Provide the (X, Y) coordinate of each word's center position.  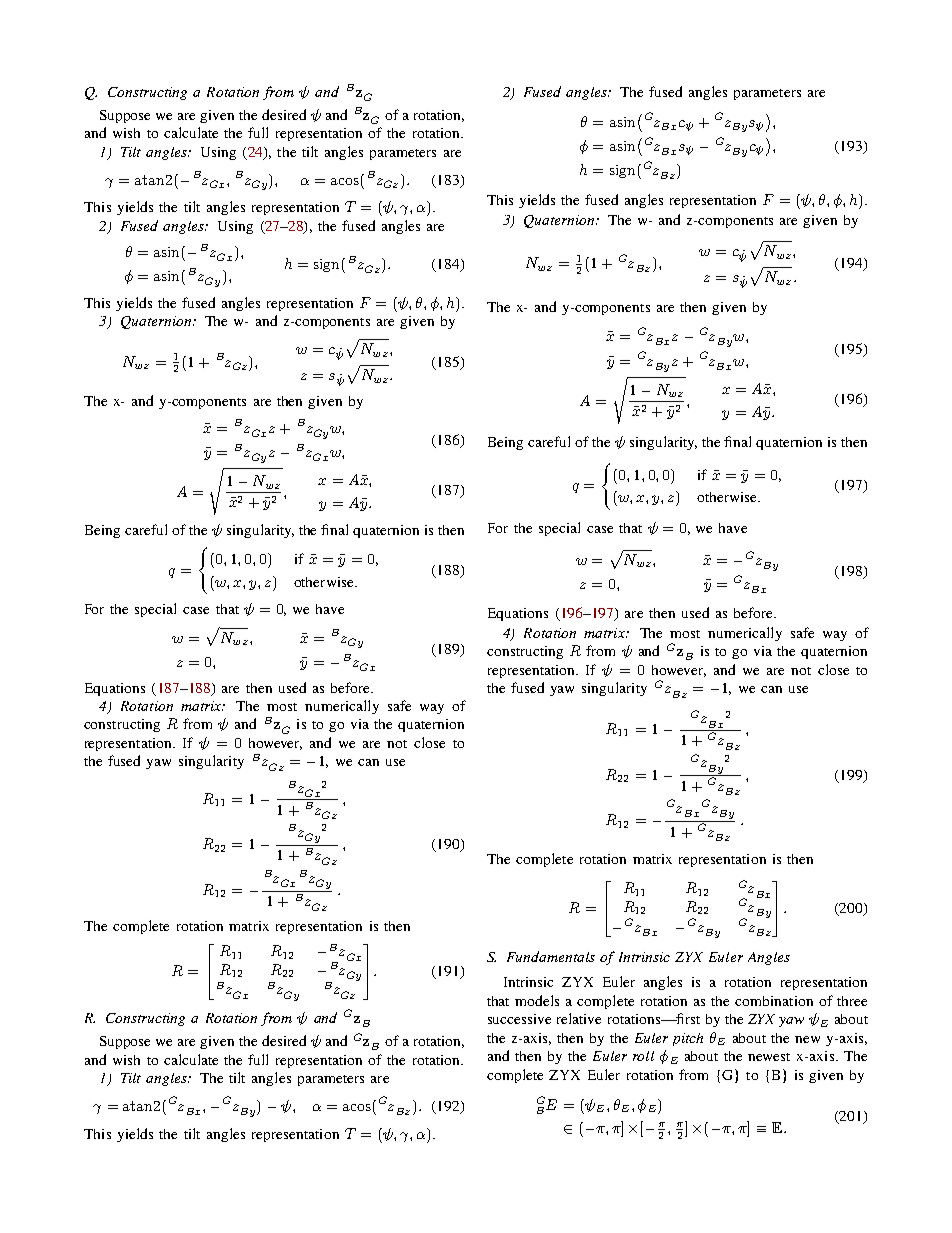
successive (519, 1019)
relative (579, 1018)
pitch (688, 1039)
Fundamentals (551, 956)
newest (769, 1057)
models (537, 1000)
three (852, 1001)
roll (643, 1056)
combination (774, 1001)
